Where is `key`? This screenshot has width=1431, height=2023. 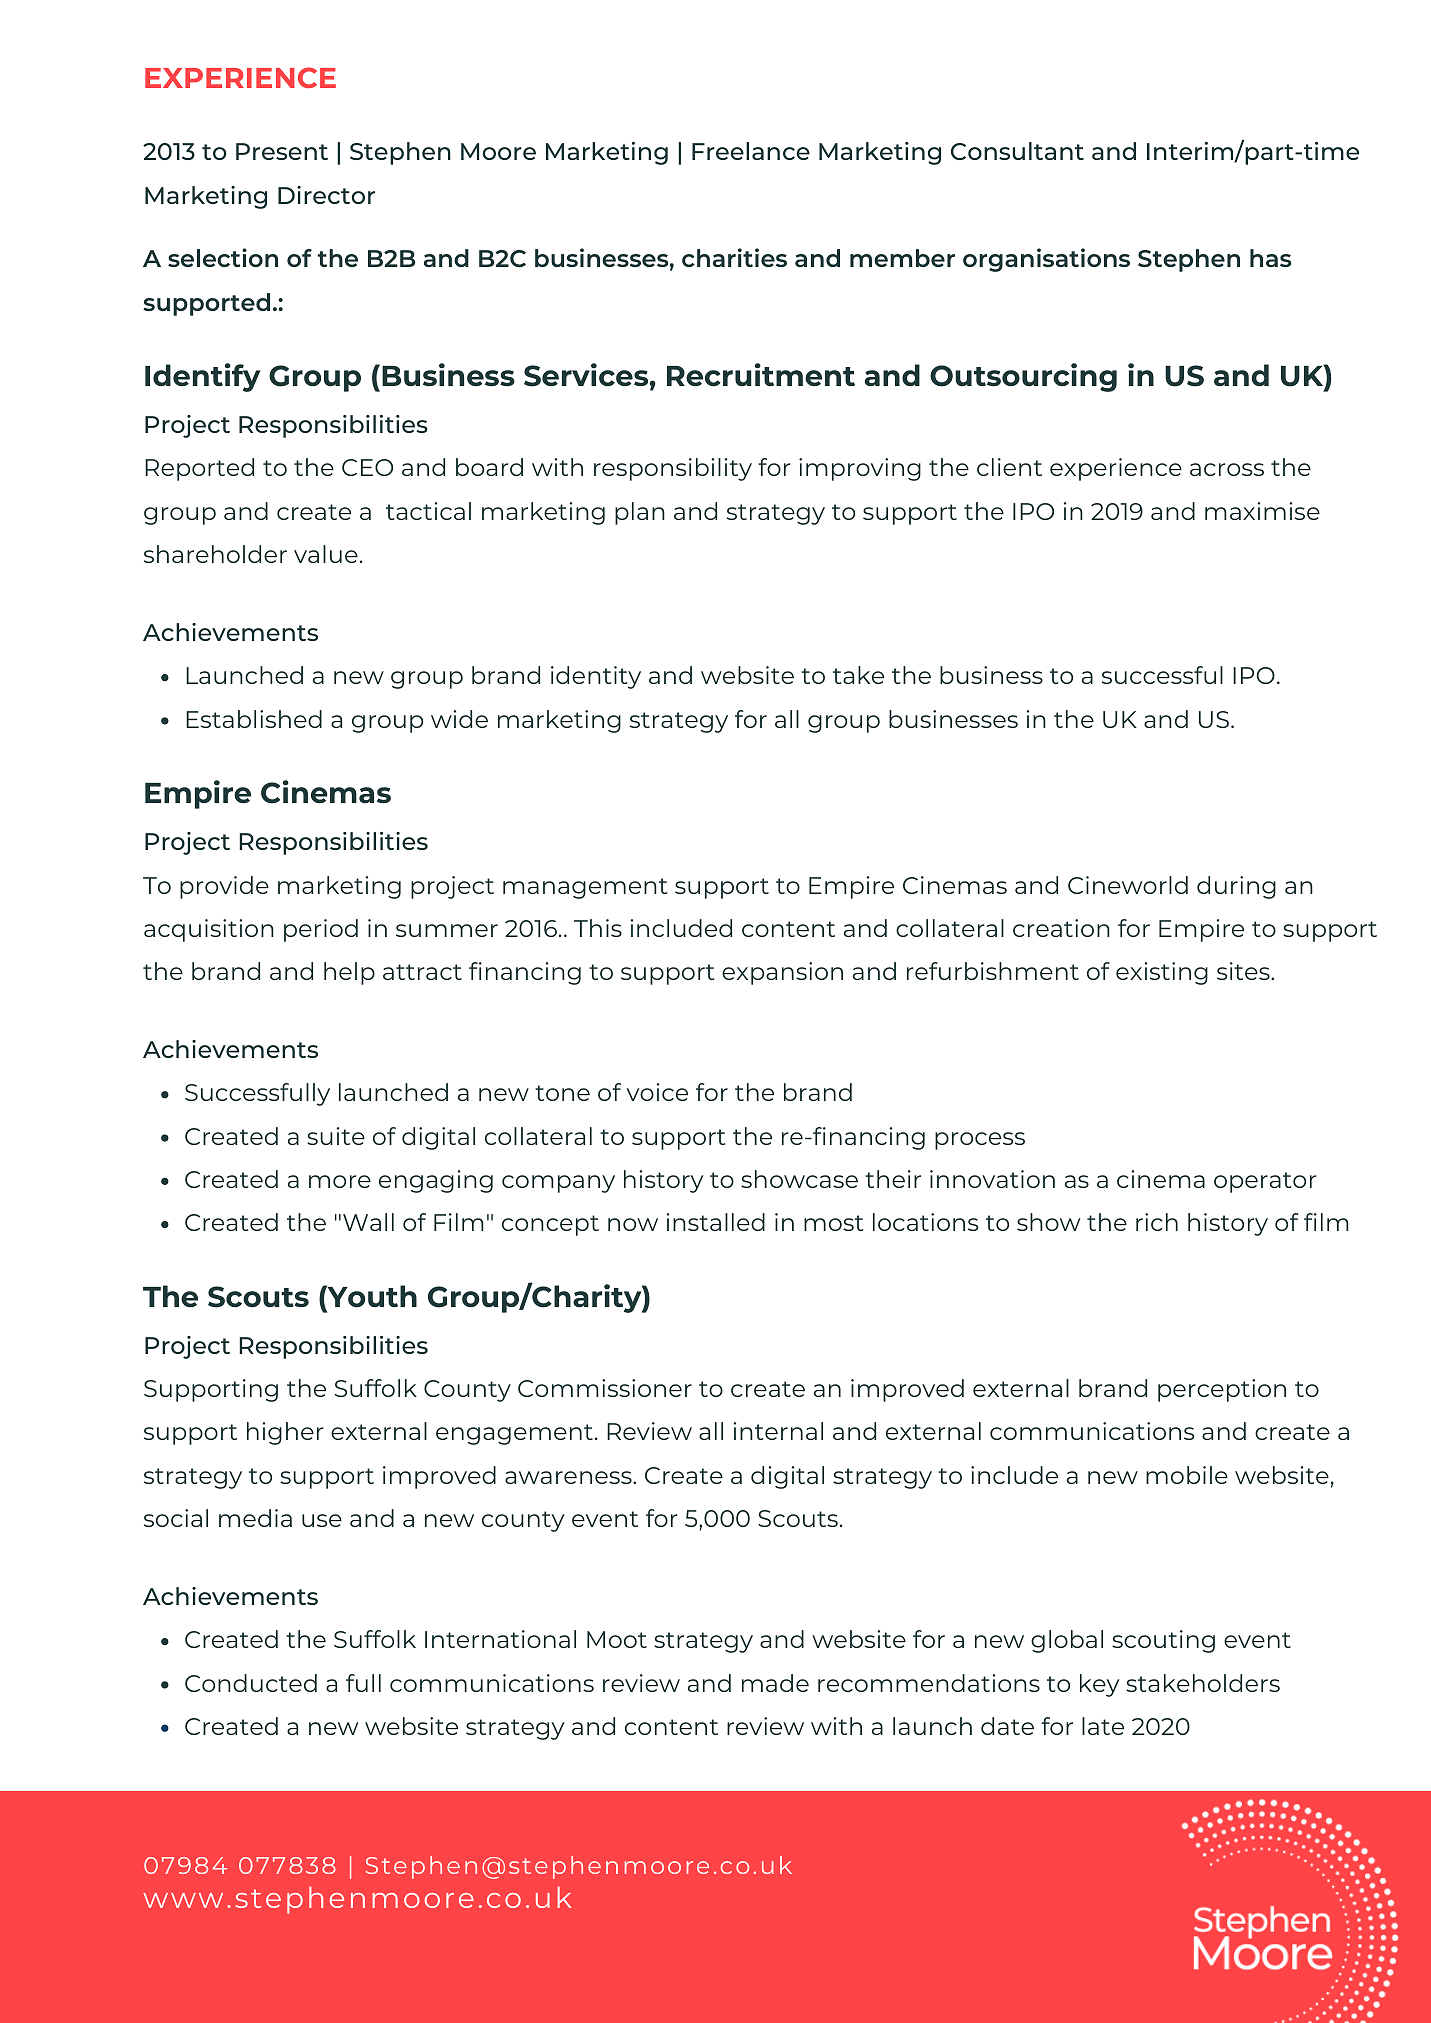
key is located at coordinates (1099, 1685).
